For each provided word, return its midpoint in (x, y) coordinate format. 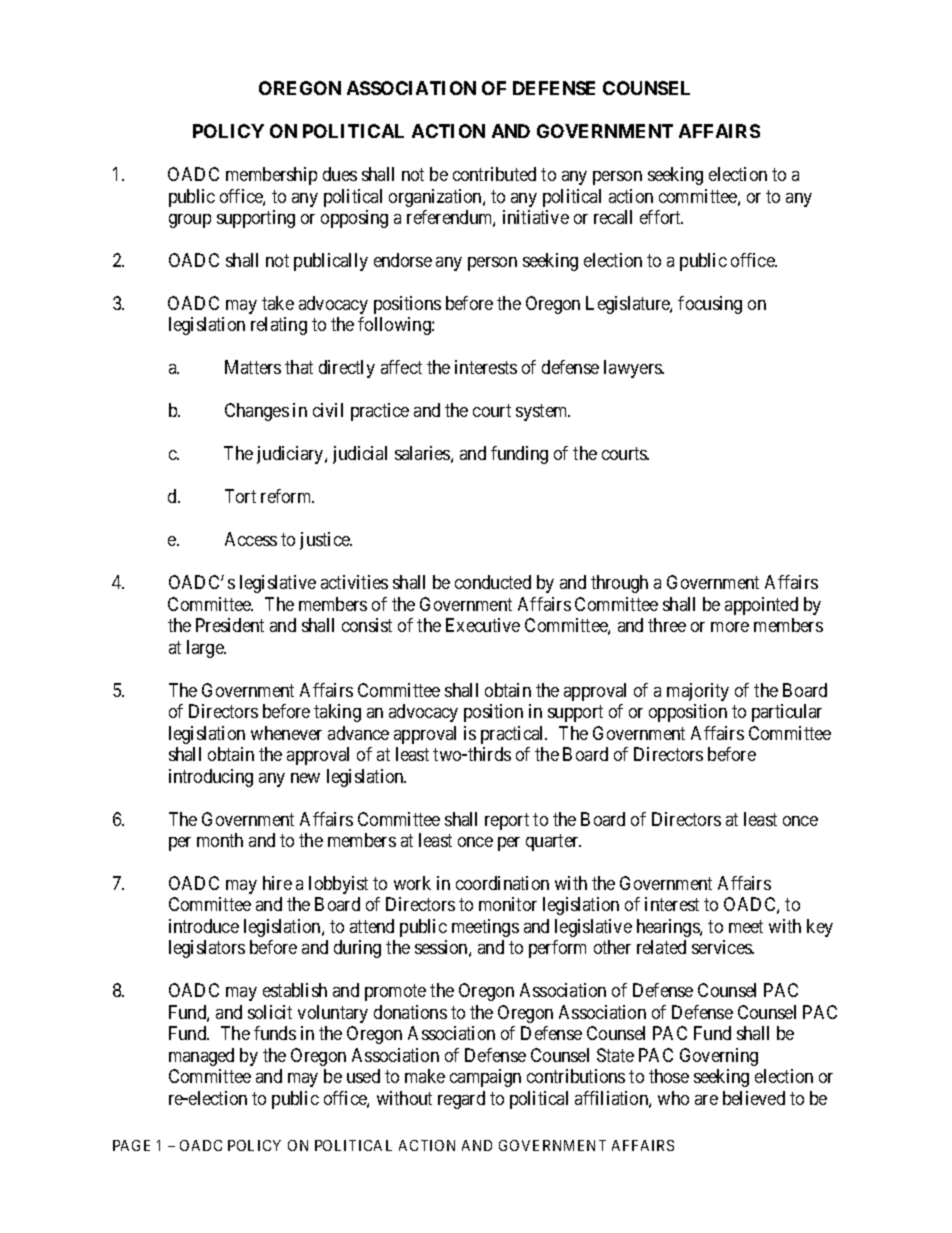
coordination (502, 883)
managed (201, 1057)
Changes (257, 412)
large (206, 649)
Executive (483, 625)
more (730, 627)
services (722, 947)
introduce (204, 926)
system (543, 413)
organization (436, 198)
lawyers (633, 369)
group (190, 221)
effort (661, 217)
